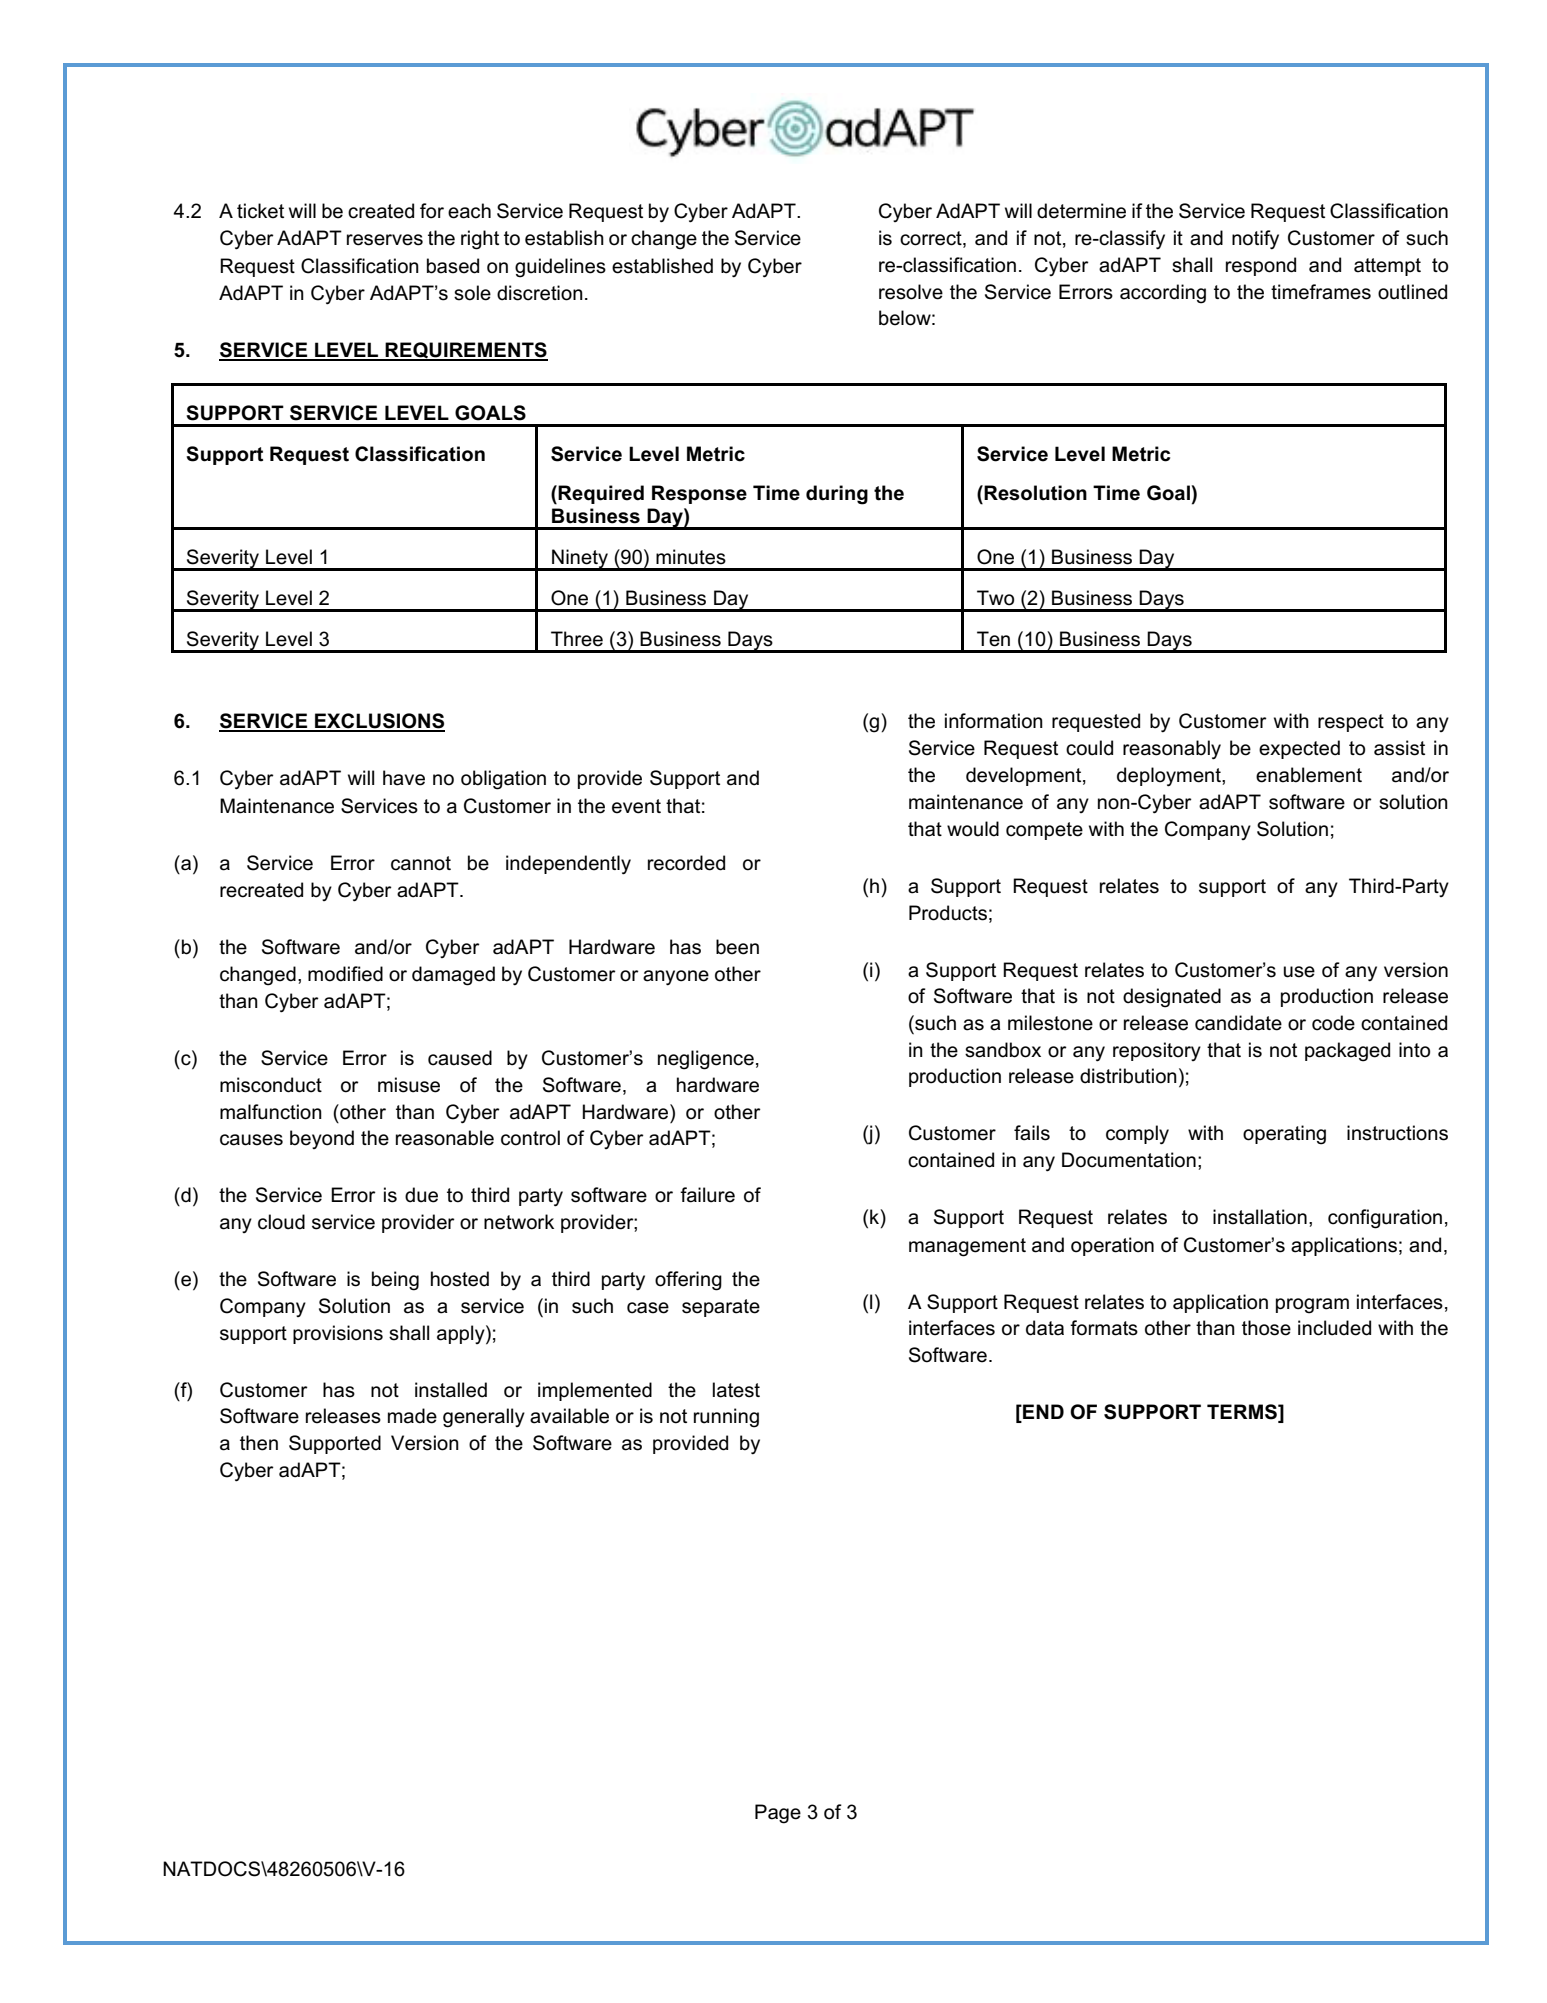 Image resolution: width=1547 pixels, height=2003 pixels. Describe the element at coordinates (691, 557) in the image. I see `minutes` at that location.
